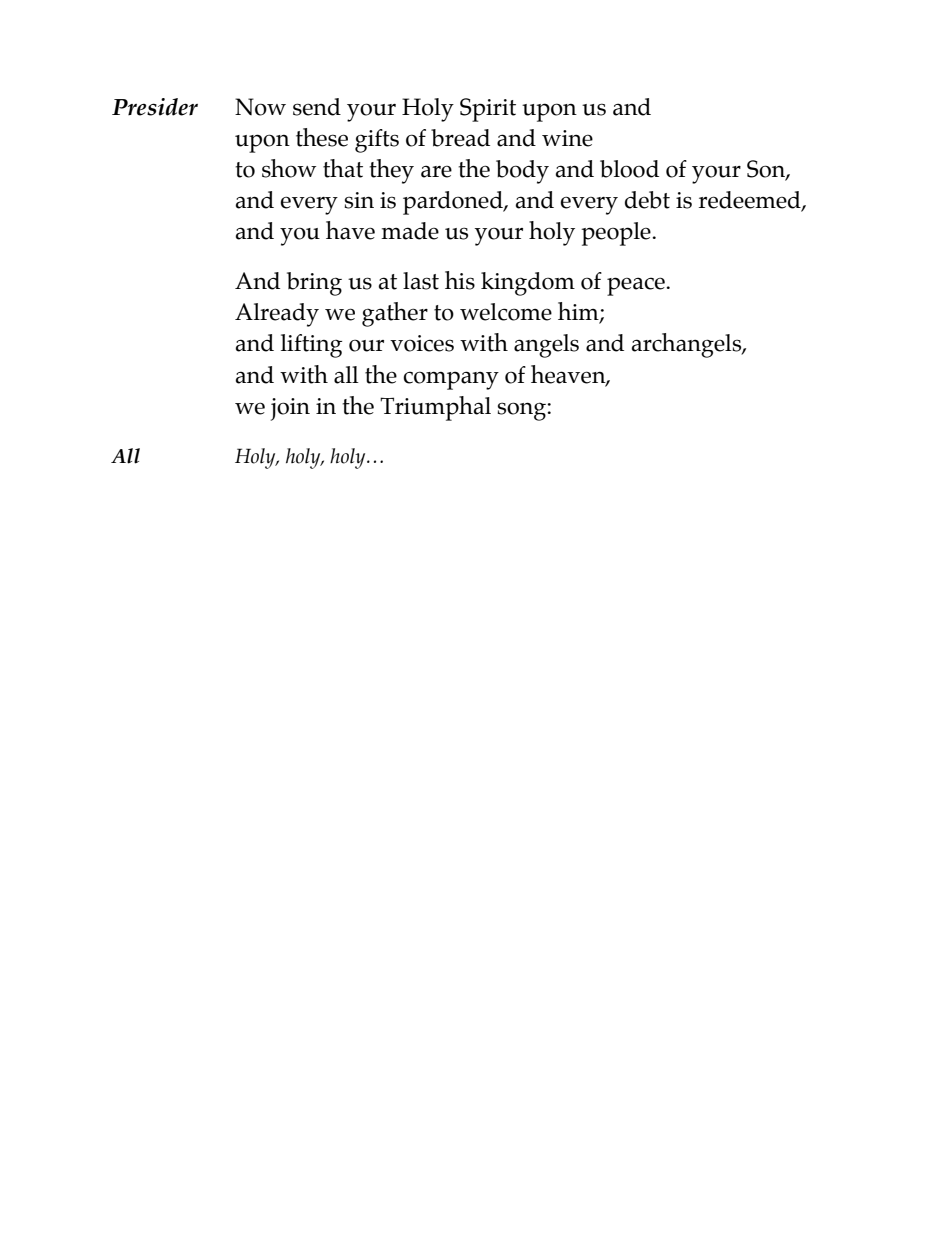 The height and width of the screenshot is (1233, 952). Describe the element at coordinates (359, 200) in the screenshot. I see `sin` at that location.
